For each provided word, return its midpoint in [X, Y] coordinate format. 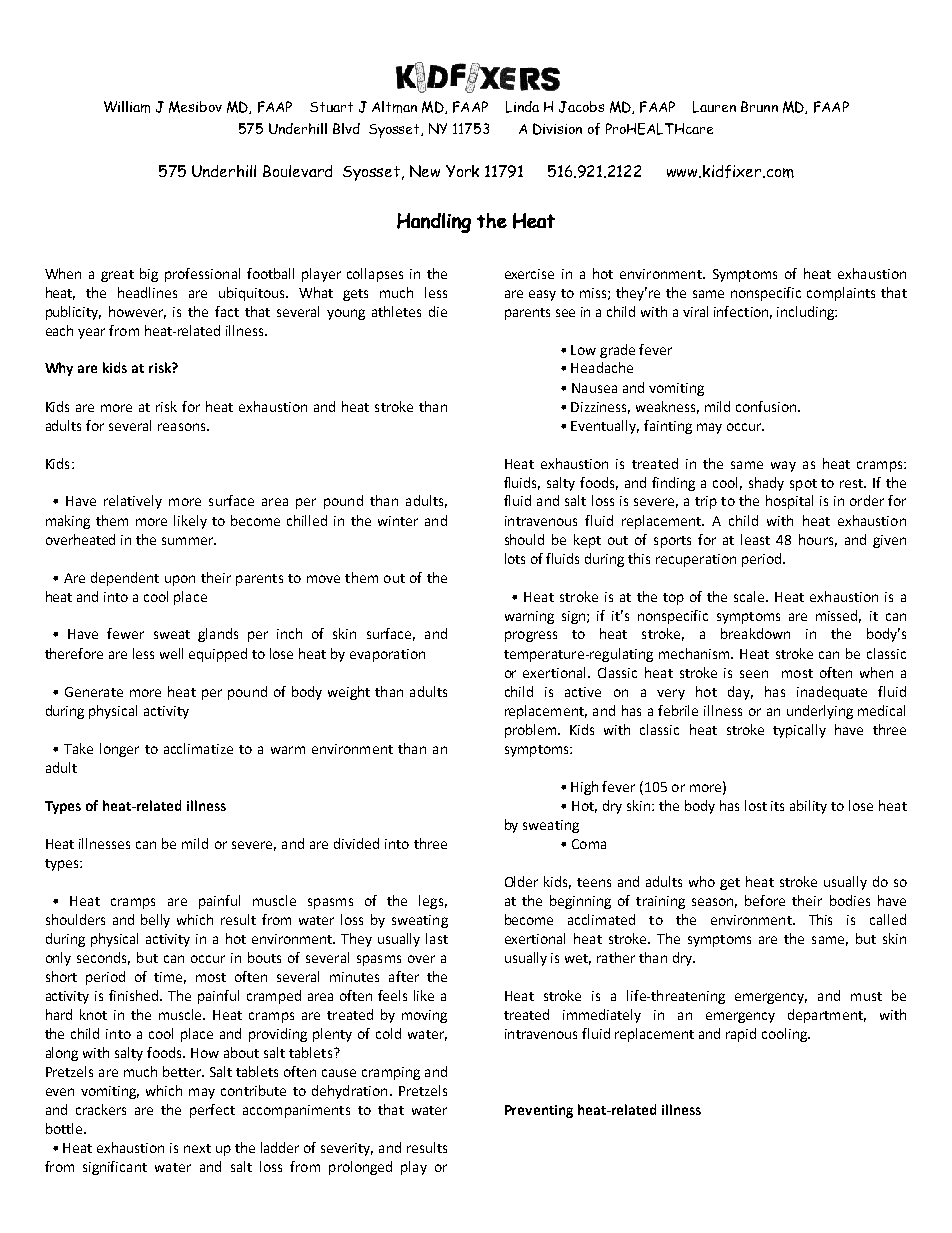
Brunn [759, 106]
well [171, 653]
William [127, 107]
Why [59, 369]
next [197, 1148]
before [765, 900]
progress [531, 636]
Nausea [594, 388]
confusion [767, 406]
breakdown [755, 633]
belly [155, 921]
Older [521, 881]
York [462, 171]
